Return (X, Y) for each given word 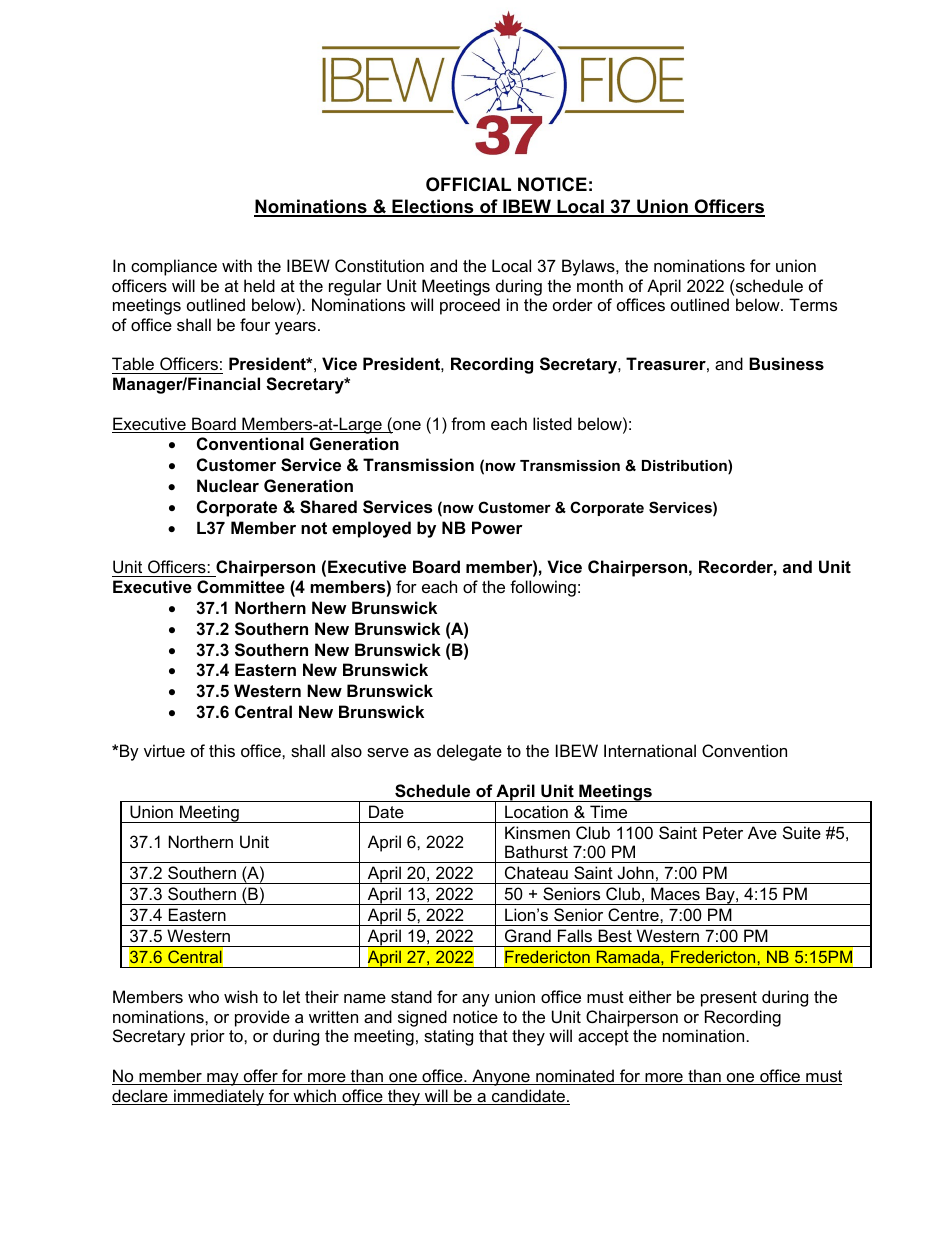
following (543, 588)
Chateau (536, 872)
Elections (433, 207)
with (237, 265)
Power (497, 527)
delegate (469, 752)
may (223, 1079)
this (222, 750)
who (203, 996)
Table (134, 365)
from (468, 423)
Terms (813, 304)
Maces (675, 893)
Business (786, 363)
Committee (241, 586)
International (650, 750)
